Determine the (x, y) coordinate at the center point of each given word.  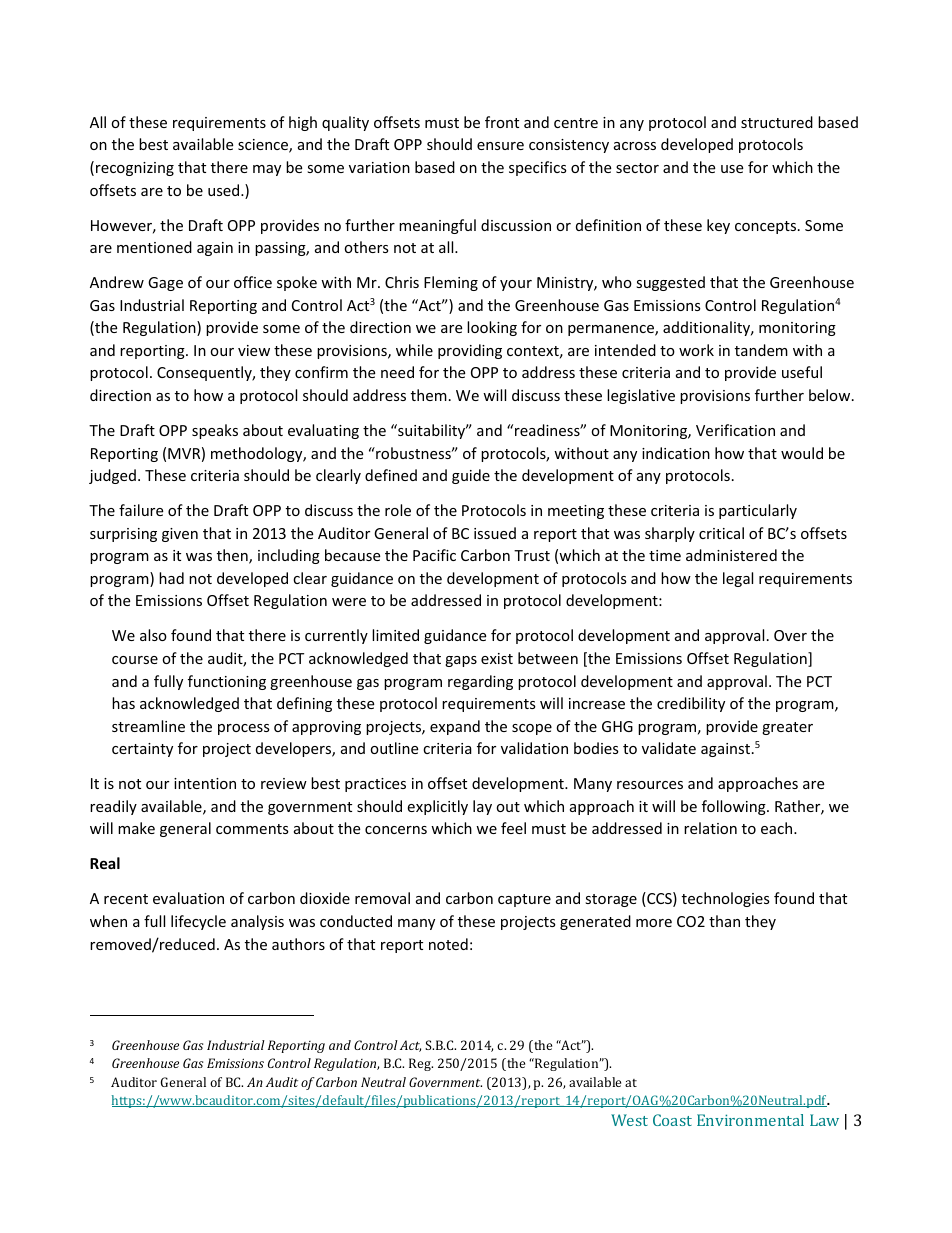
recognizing (135, 169)
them (429, 395)
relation (710, 828)
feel (513, 828)
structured (777, 122)
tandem (761, 350)
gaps (461, 661)
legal (738, 579)
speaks (215, 431)
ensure (500, 146)
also (153, 635)
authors (298, 944)
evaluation (188, 898)
